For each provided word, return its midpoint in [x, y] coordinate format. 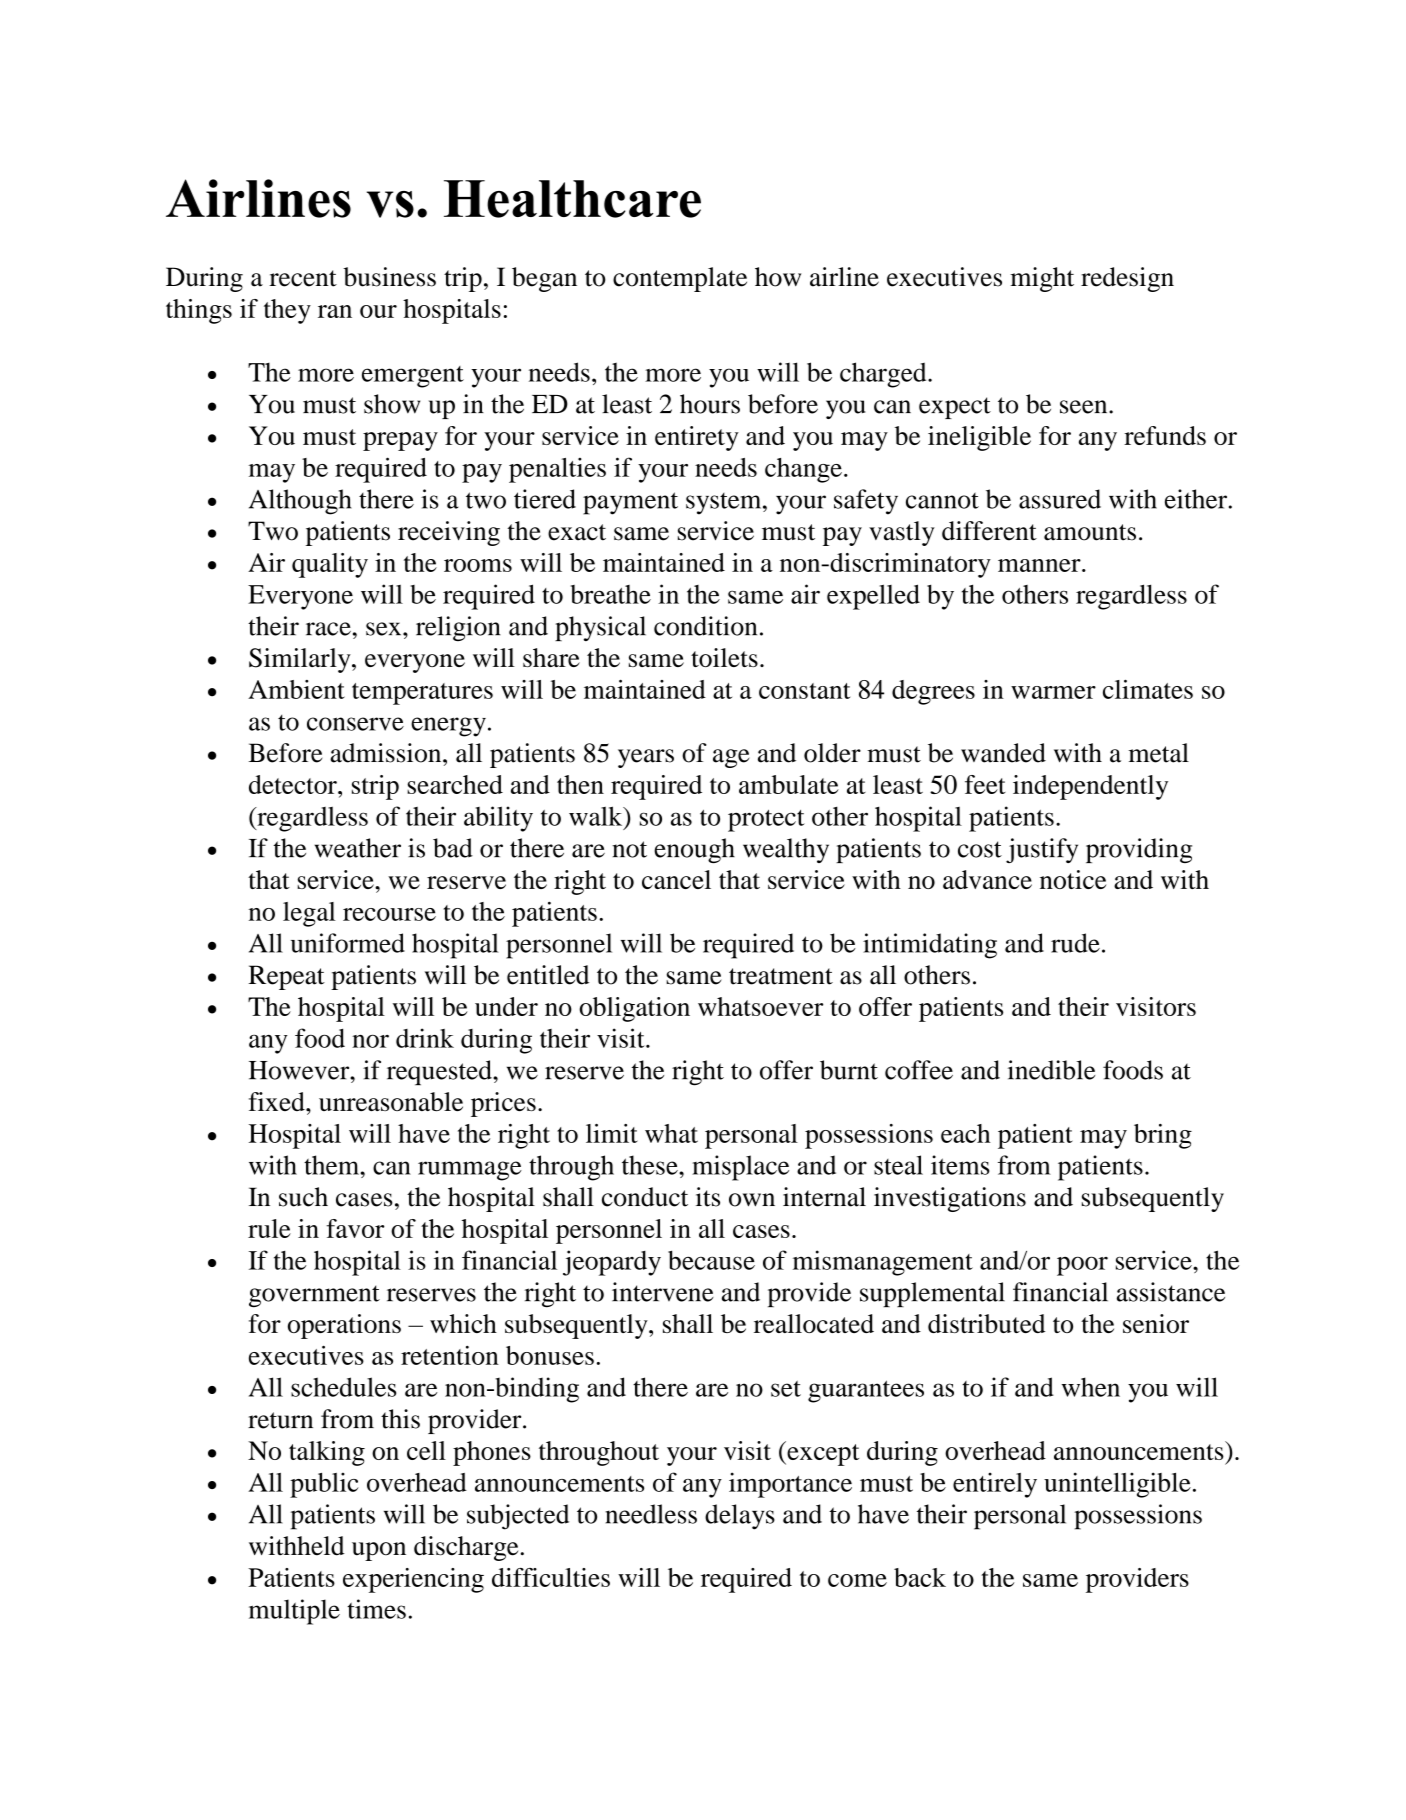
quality [330, 565]
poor [1082, 1266]
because [711, 1260]
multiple [294, 1612]
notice [1073, 879]
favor [355, 1228]
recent [303, 278]
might [1042, 279]
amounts [1090, 532]
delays [740, 1517]
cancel [676, 879]
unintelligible [1117, 1485]
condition [705, 626]
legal [309, 914]
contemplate [680, 279]
